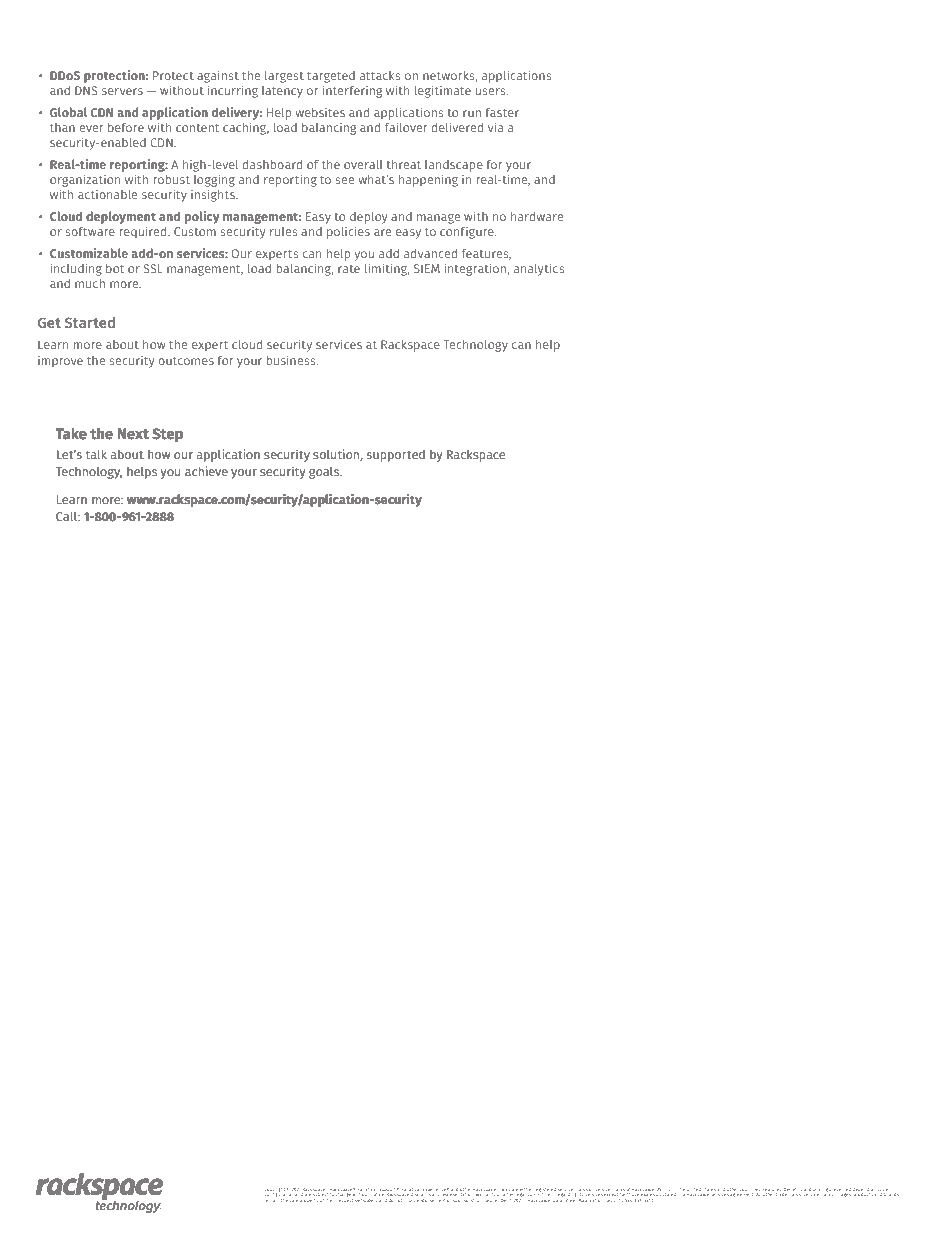  I want to click on images, so click(843, 1193).
